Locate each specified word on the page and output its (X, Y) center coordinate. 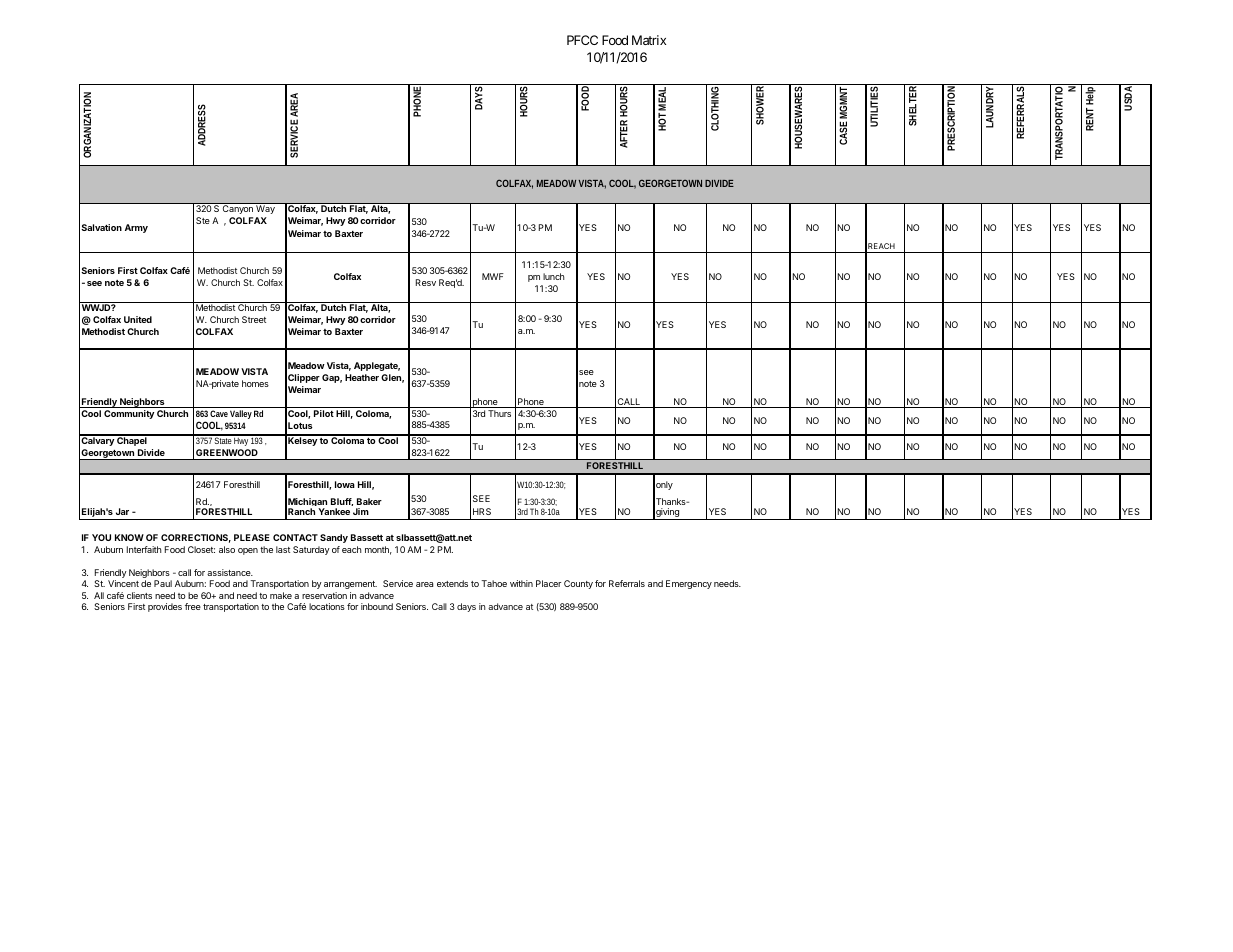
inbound (377, 606)
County (578, 584)
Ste (203, 220)
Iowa (345, 484)
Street (254, 319)
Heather (362, 377)
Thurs (499, 413)
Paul (163, 583)
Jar (122, 511)
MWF (493, 276)
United (138, 319)
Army (136, 228)
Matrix (649, 40)
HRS (482, 511)
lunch (554, 276)
